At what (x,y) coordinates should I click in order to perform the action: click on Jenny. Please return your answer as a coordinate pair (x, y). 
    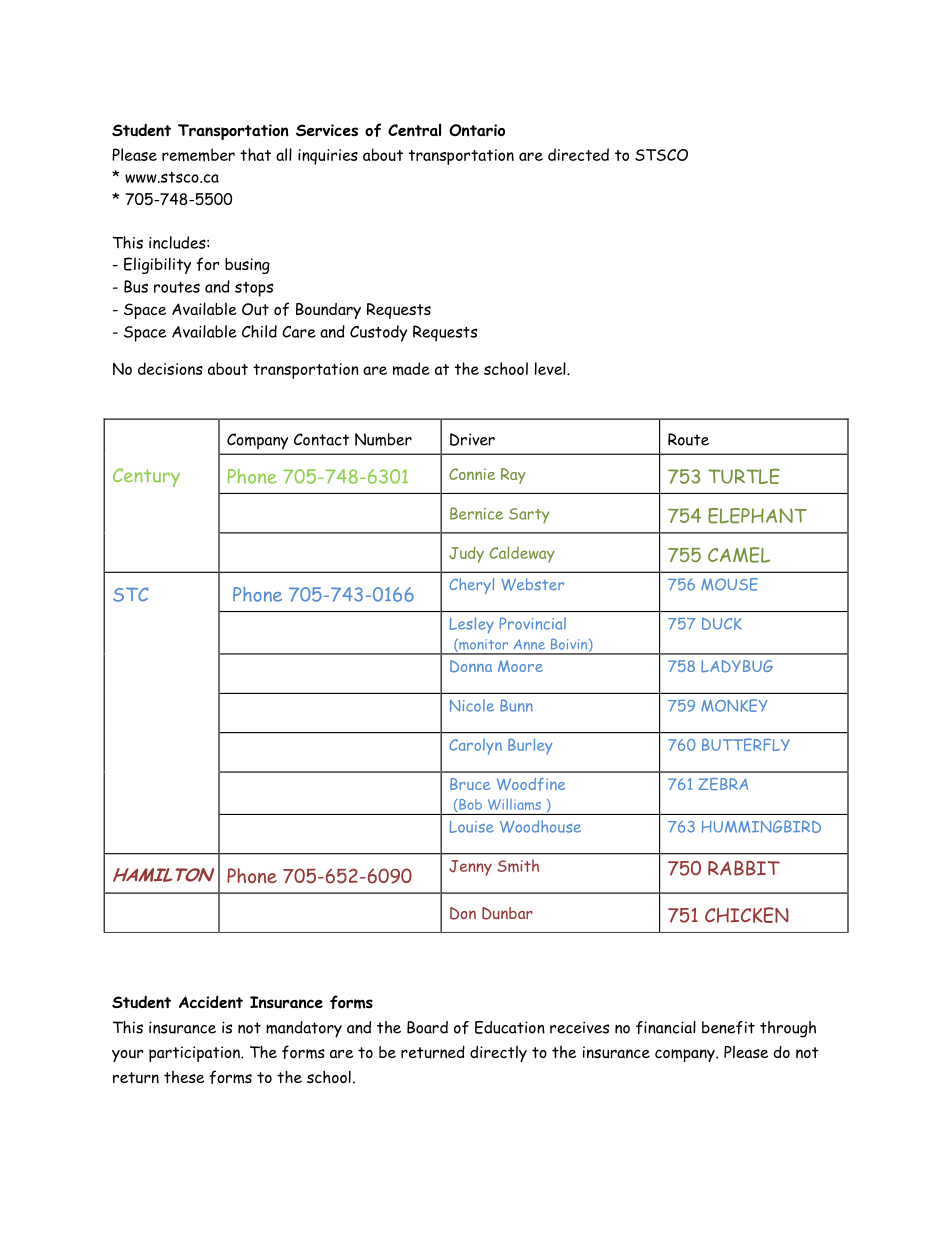
    Looking at the image, I should click on (470, 868).
